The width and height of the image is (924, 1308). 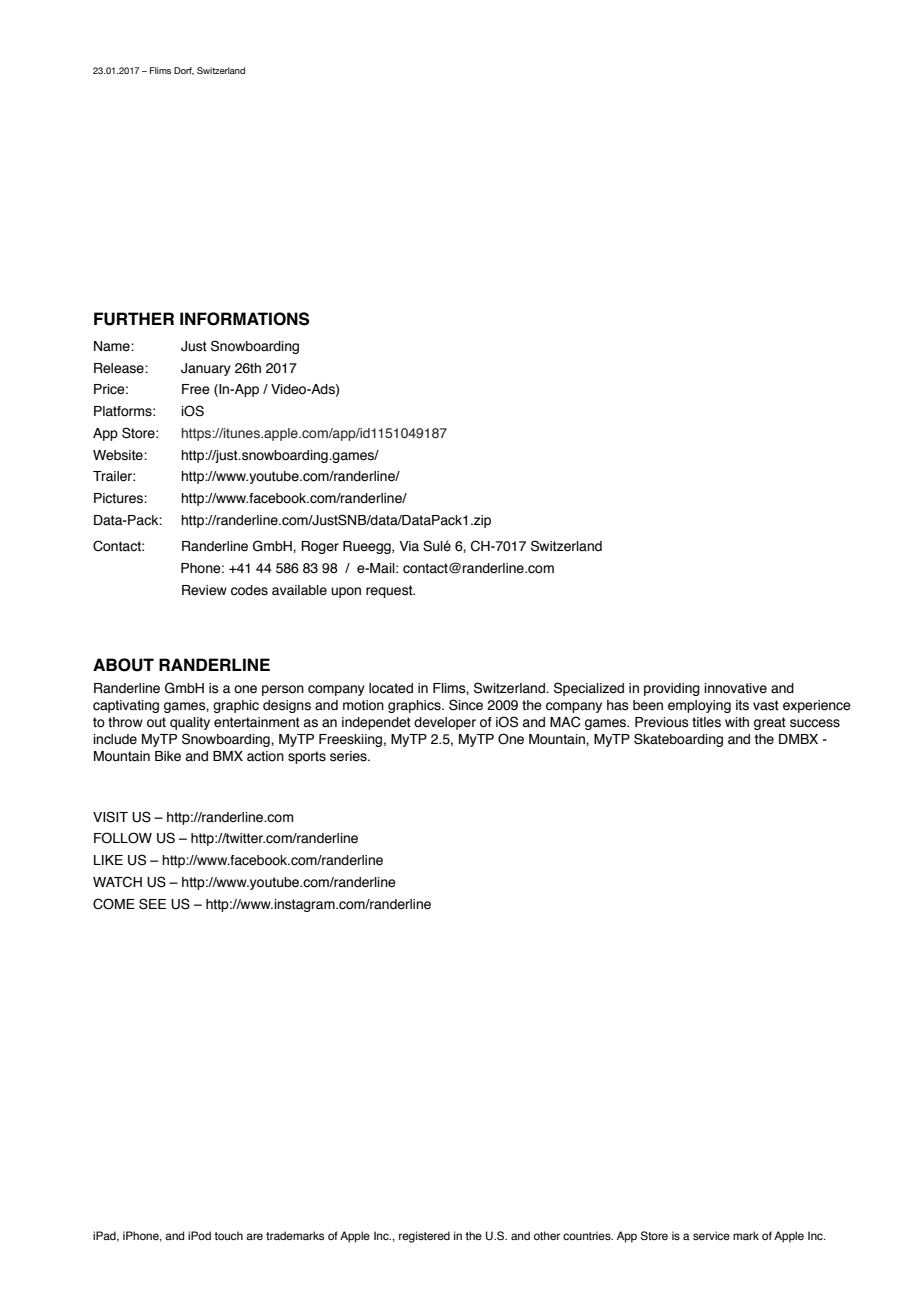 What do you see at coordinates (424, 1237) in the image?
I see `registered` at bounding box center [424, 1237].
